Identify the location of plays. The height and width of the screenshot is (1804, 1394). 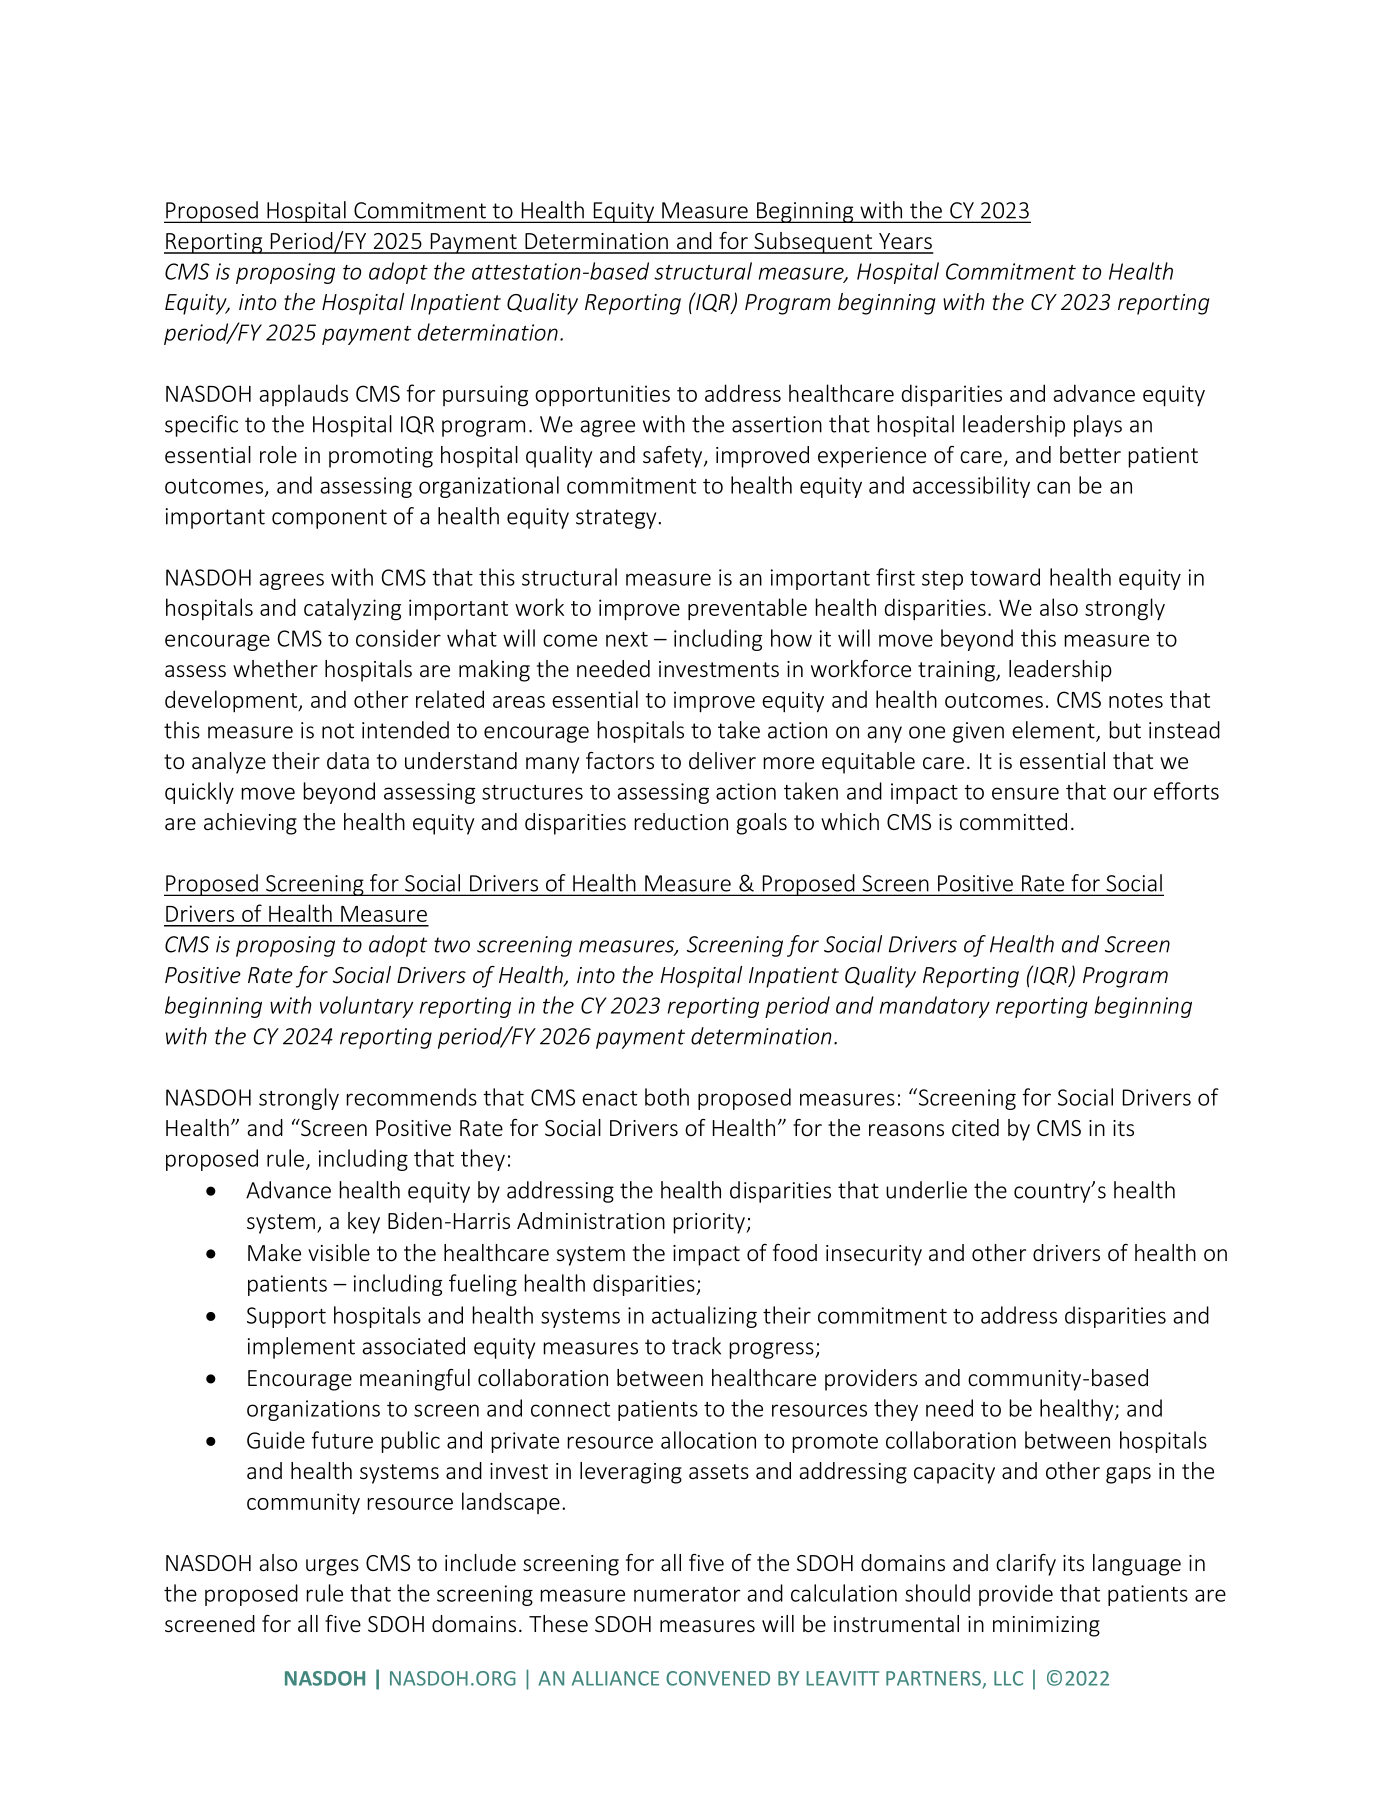
(1098, 426).
